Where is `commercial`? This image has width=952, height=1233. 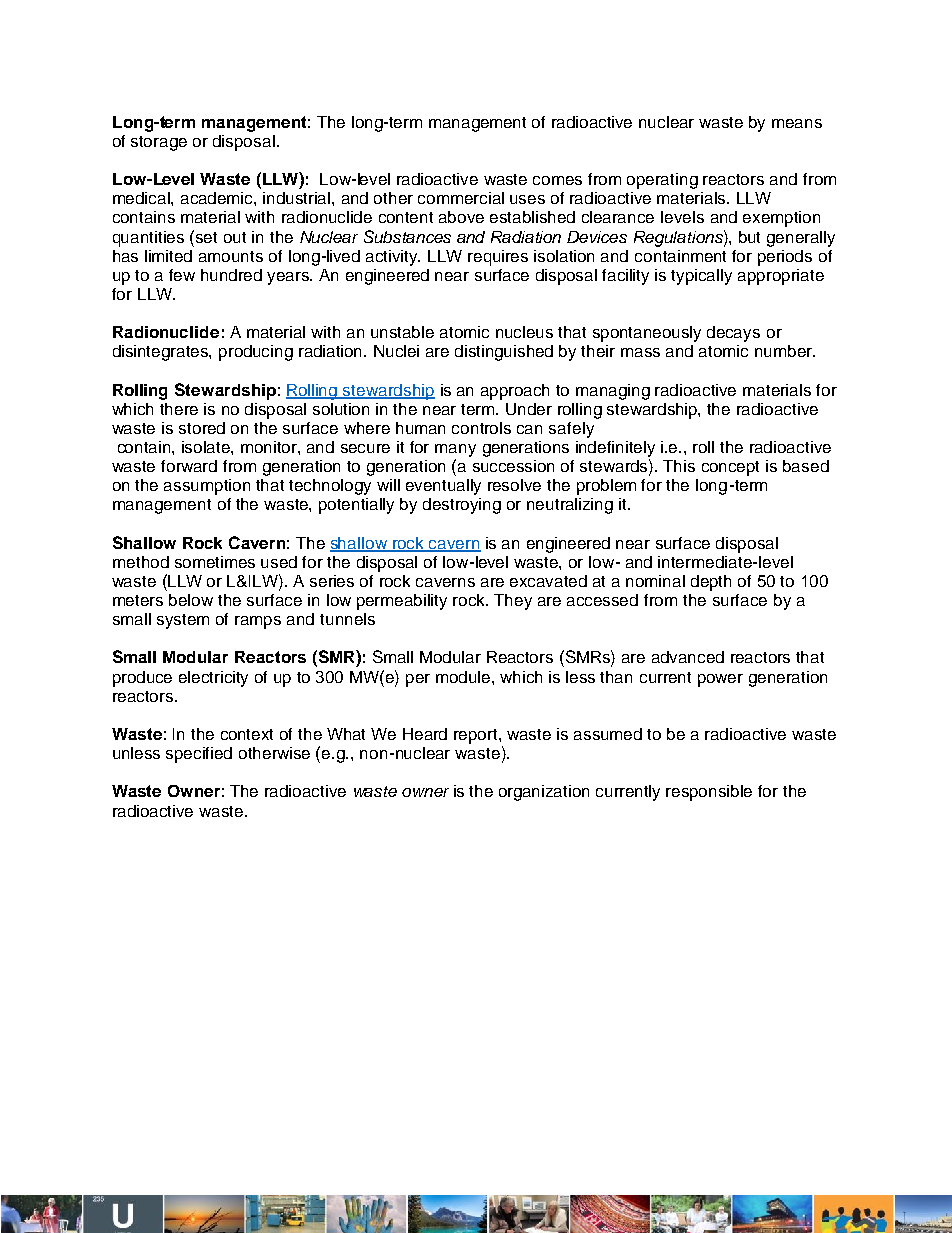
commercial is located at coordinates (461, 198).
